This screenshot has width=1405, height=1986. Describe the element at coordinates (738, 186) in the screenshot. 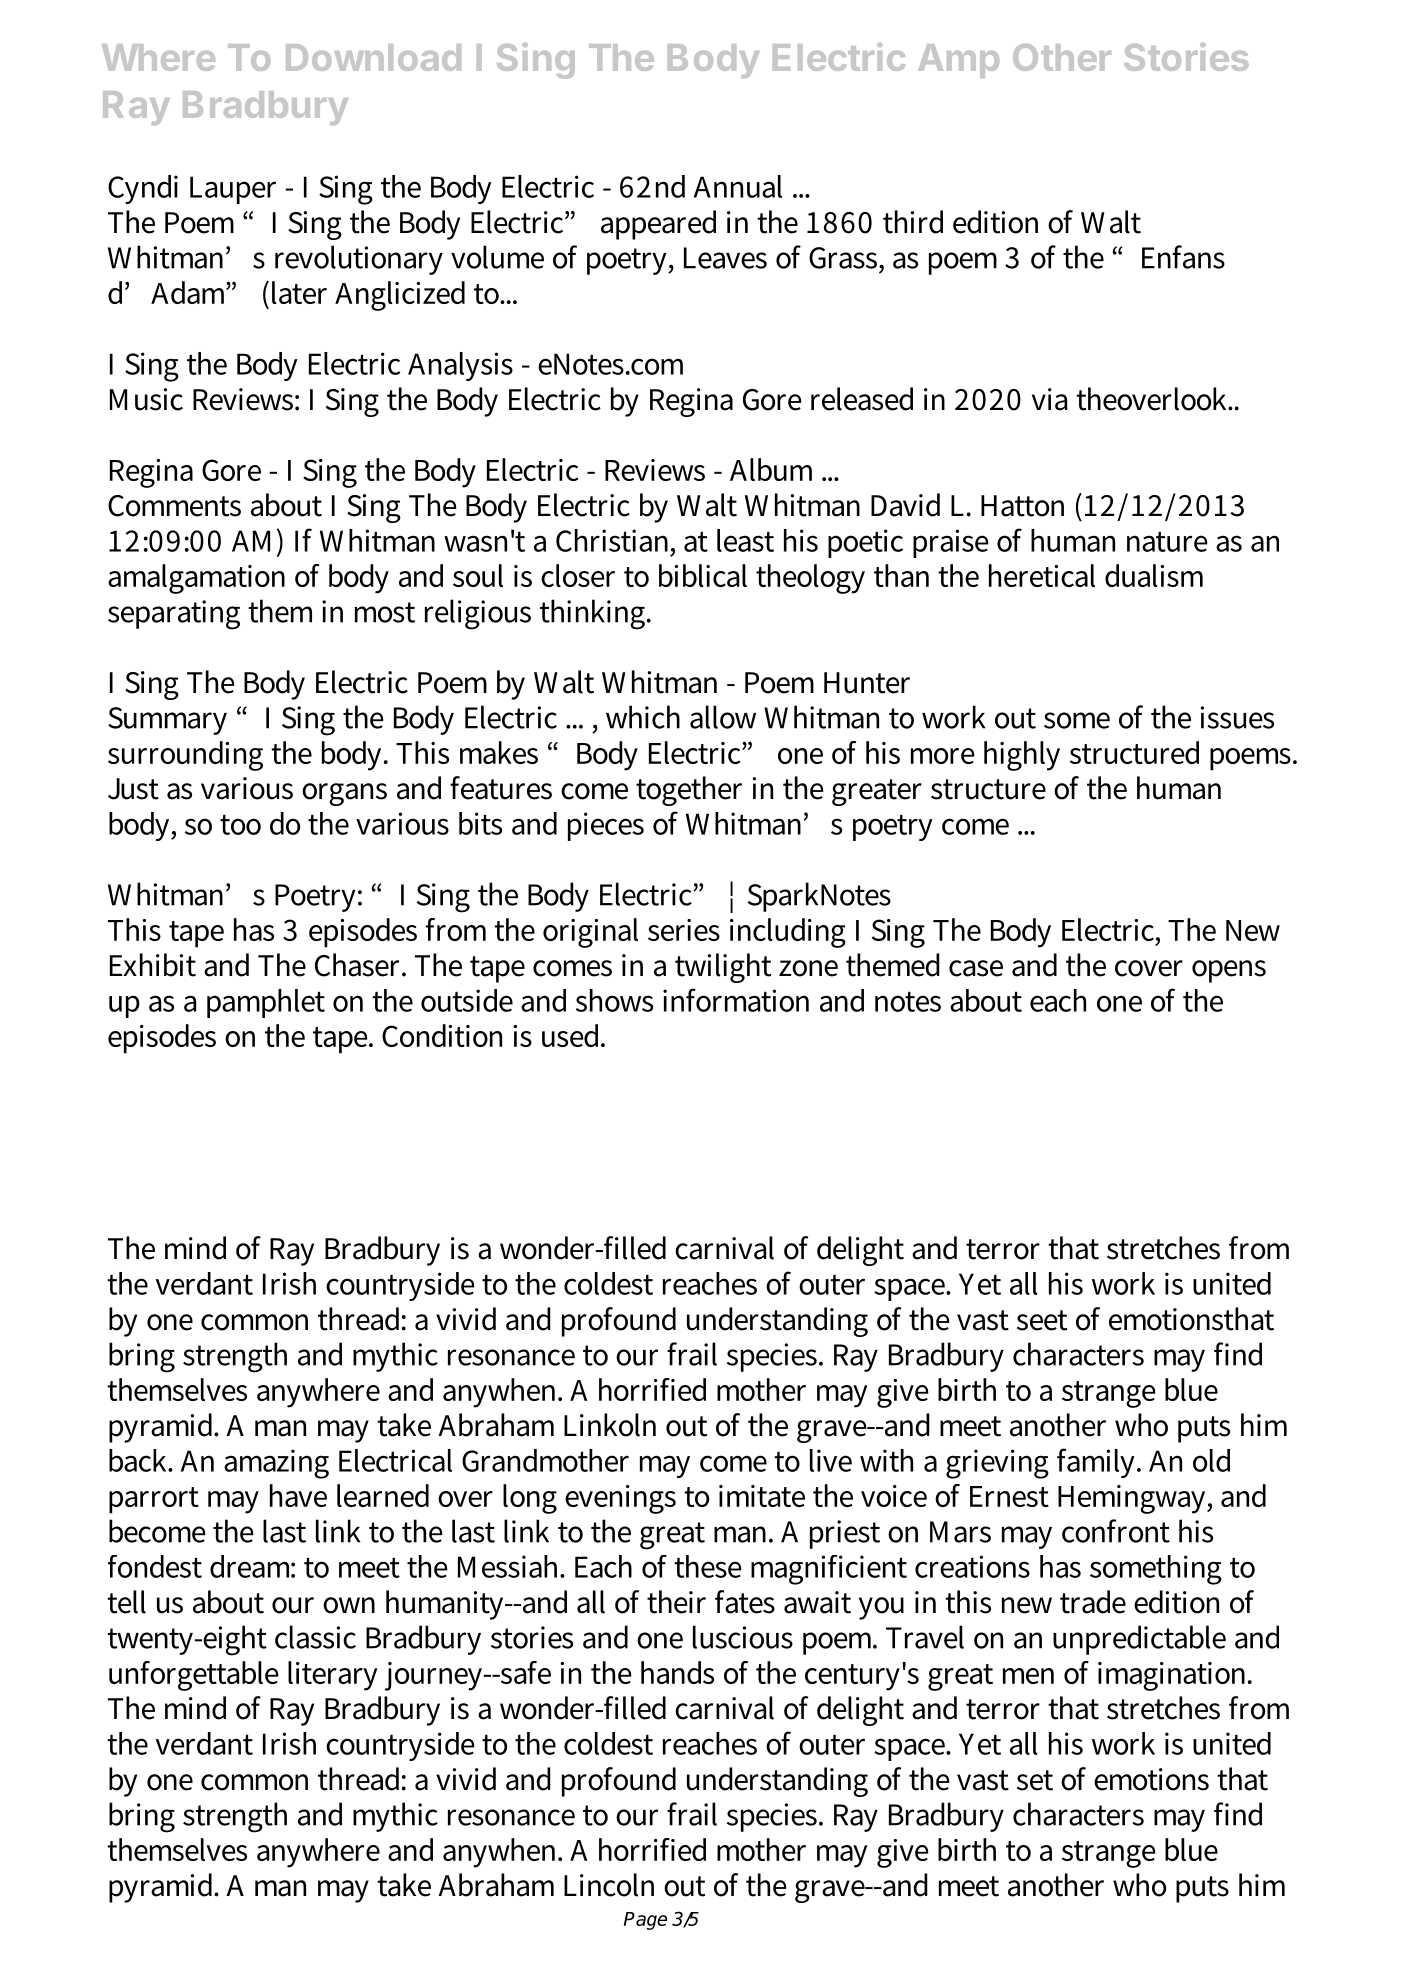

I see `Annual` at that location.
